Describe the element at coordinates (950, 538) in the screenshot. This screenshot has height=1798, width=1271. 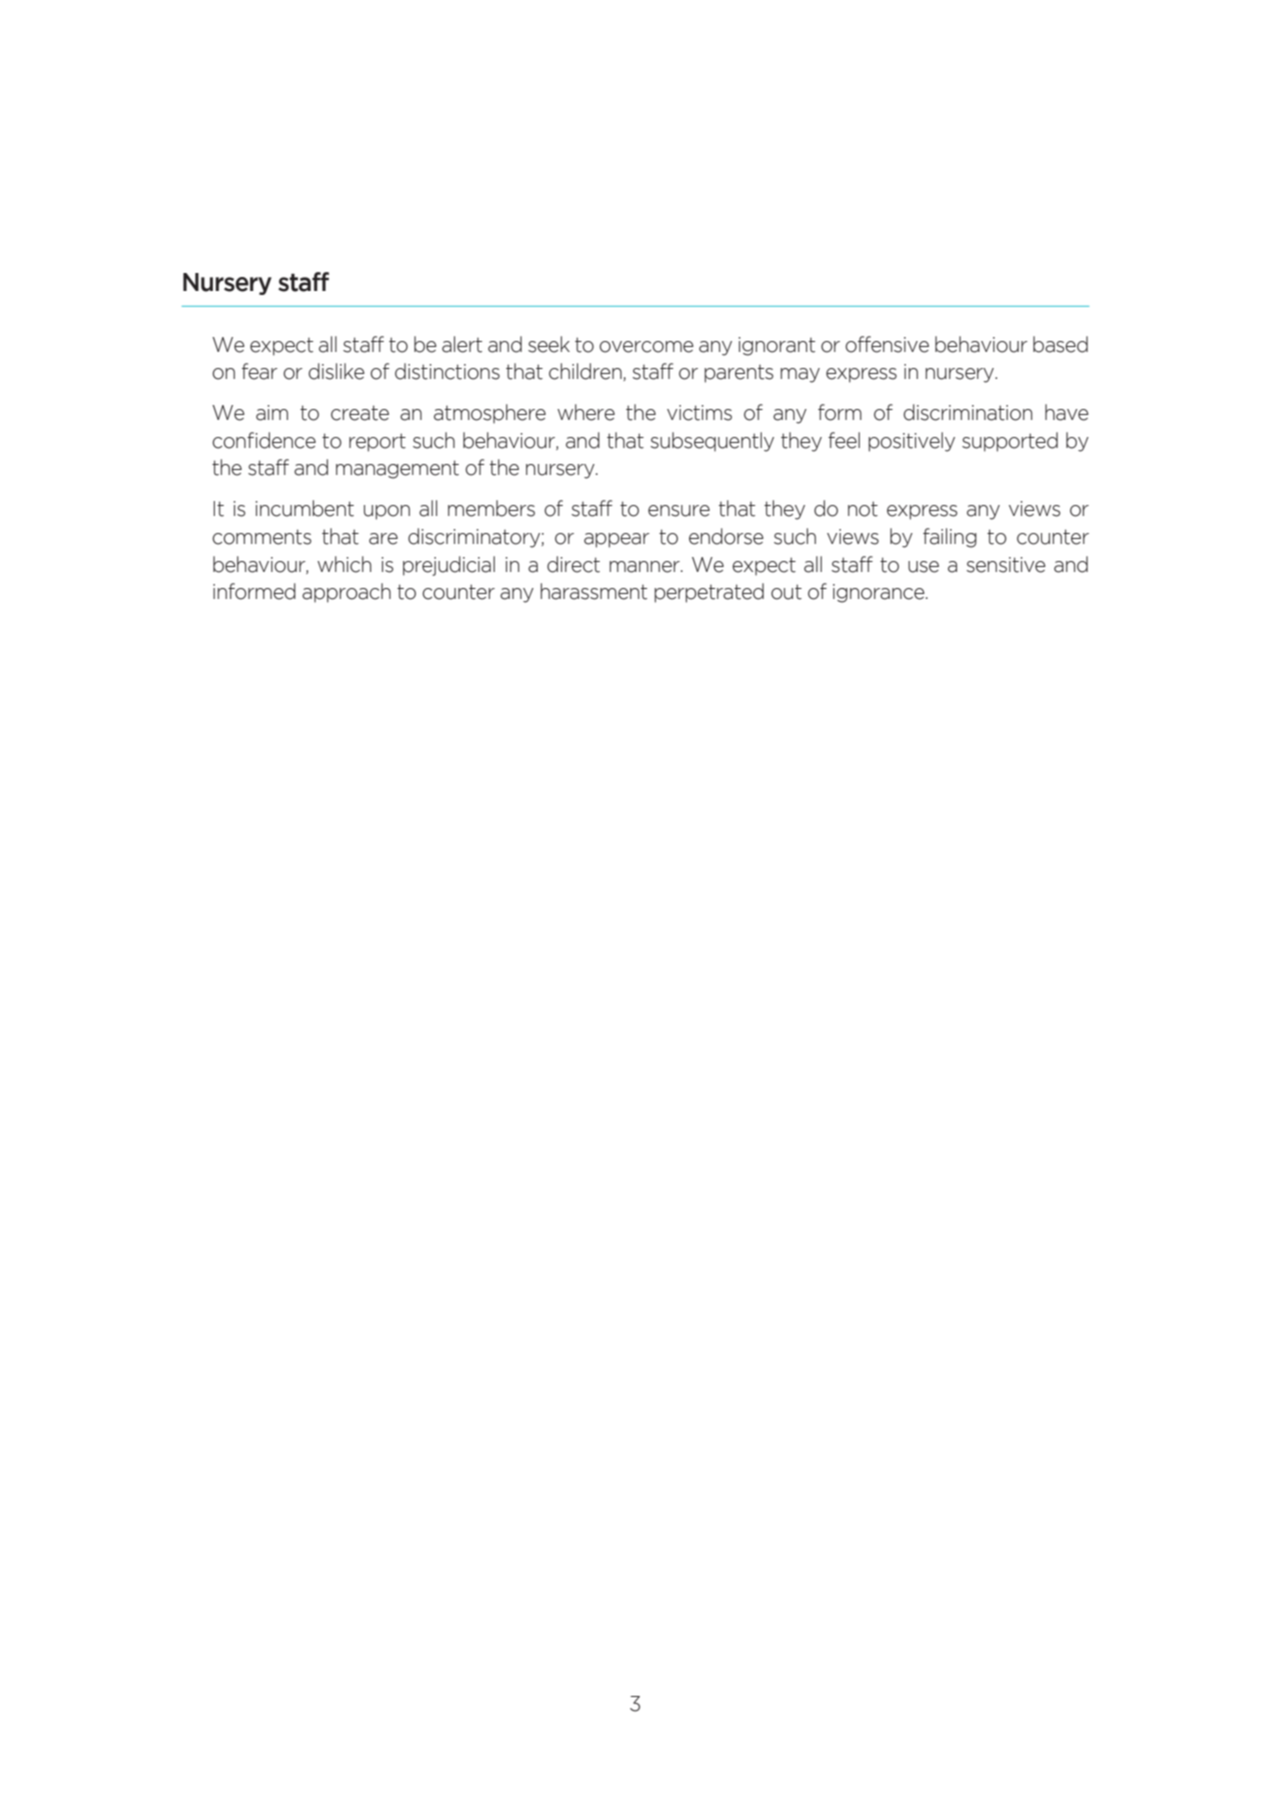
I see `failing` at that location.
